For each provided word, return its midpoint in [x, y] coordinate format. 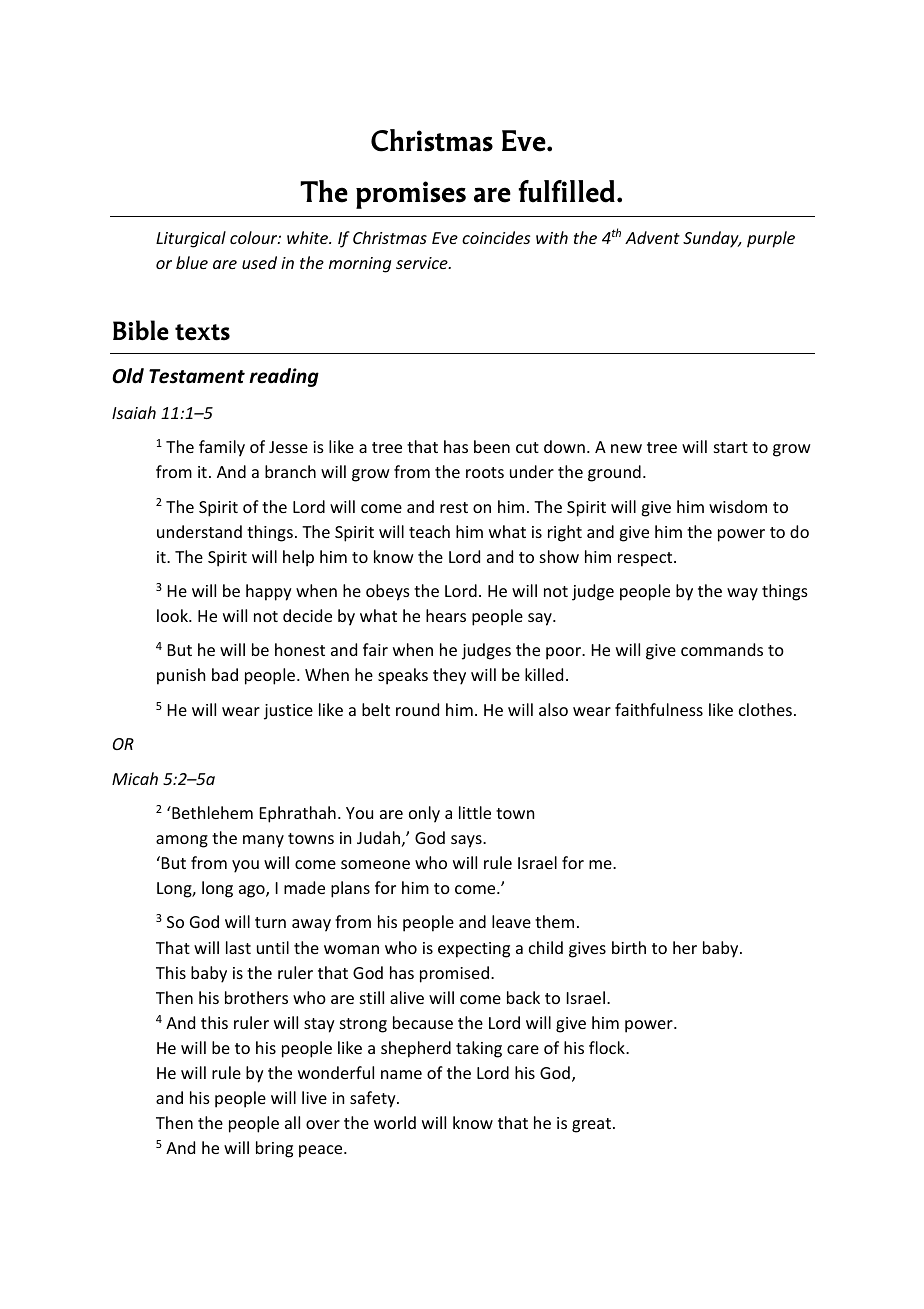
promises [411, 195]
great [593, 1125]
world [395, 1122]
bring [274, 1149]
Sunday [712, 239]
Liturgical [191, 239]
